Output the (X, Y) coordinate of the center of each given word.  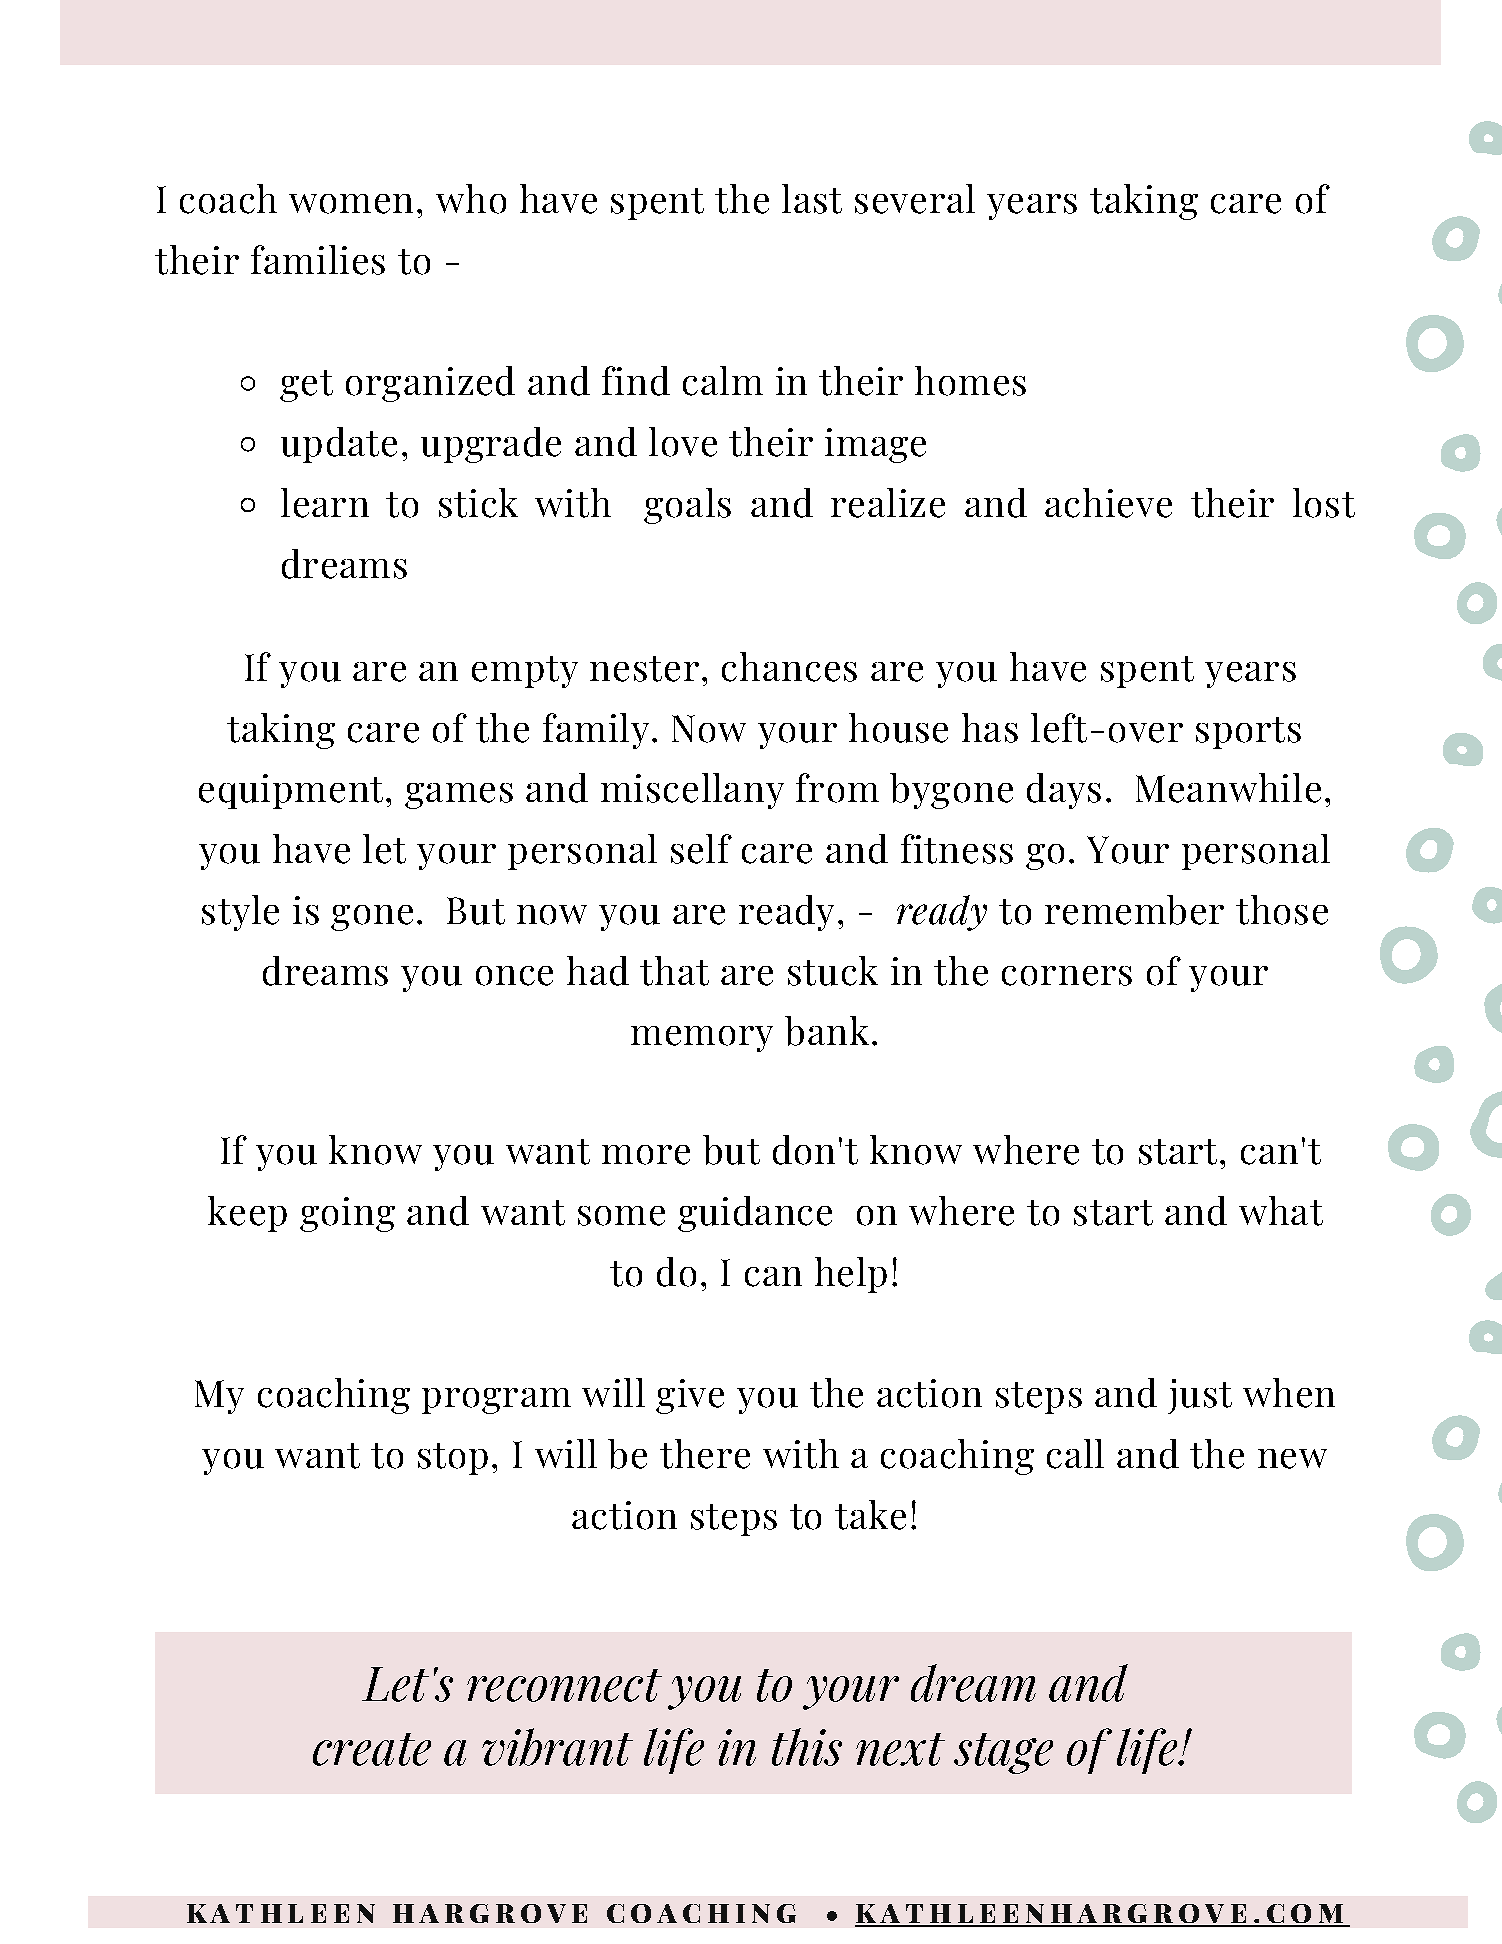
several (915, 199)
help (851, 1275)
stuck (833, 971)
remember (1134, 910)
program (496, 1401)
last (812, 199)
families (318, 260)
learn (325, 503)
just (1200, 1396)
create (372, 1749)
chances (789, 667)
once (514, 976)
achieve (1108, 503)
